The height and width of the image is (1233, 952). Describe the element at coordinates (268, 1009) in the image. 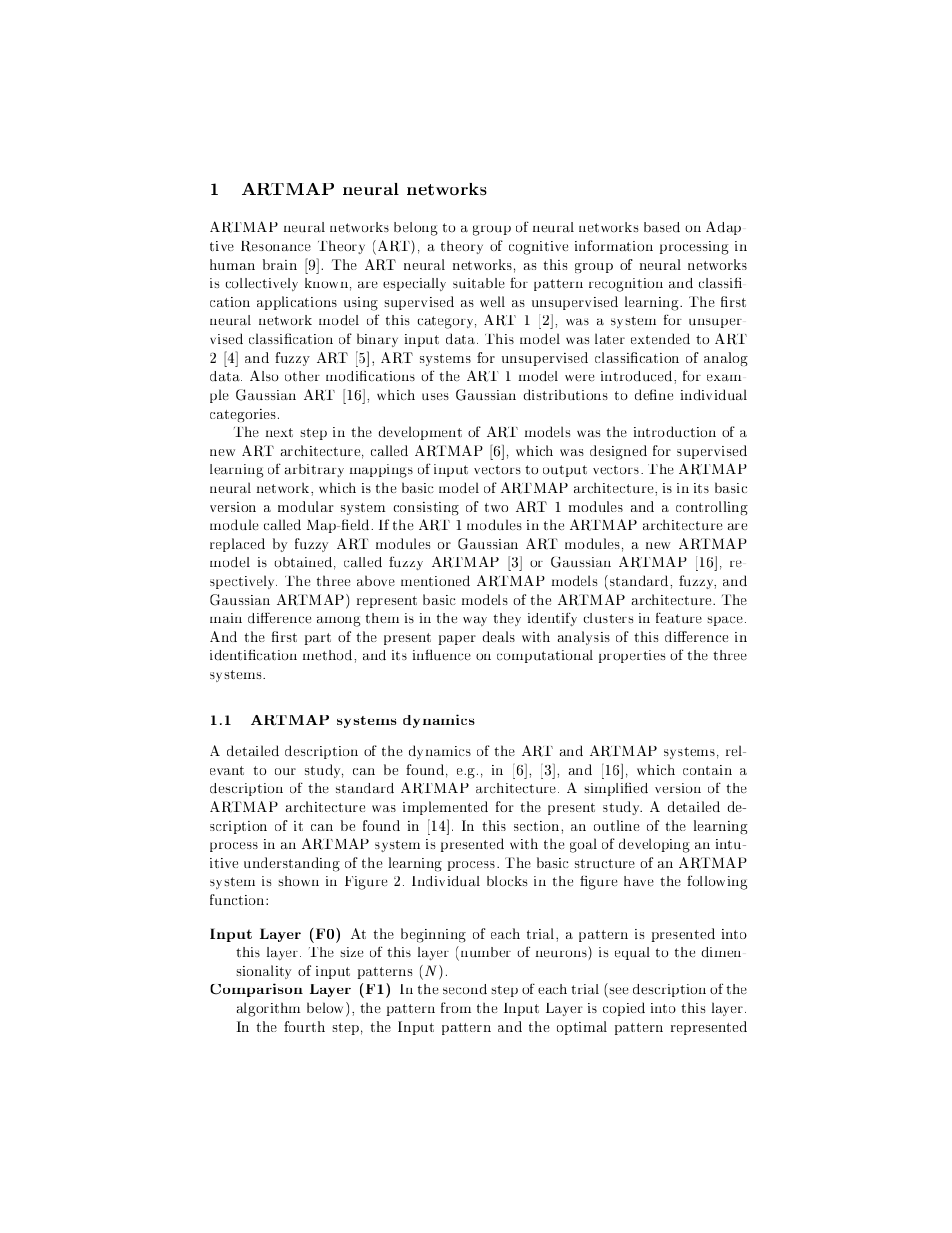

I see `algorithm` at that location.
